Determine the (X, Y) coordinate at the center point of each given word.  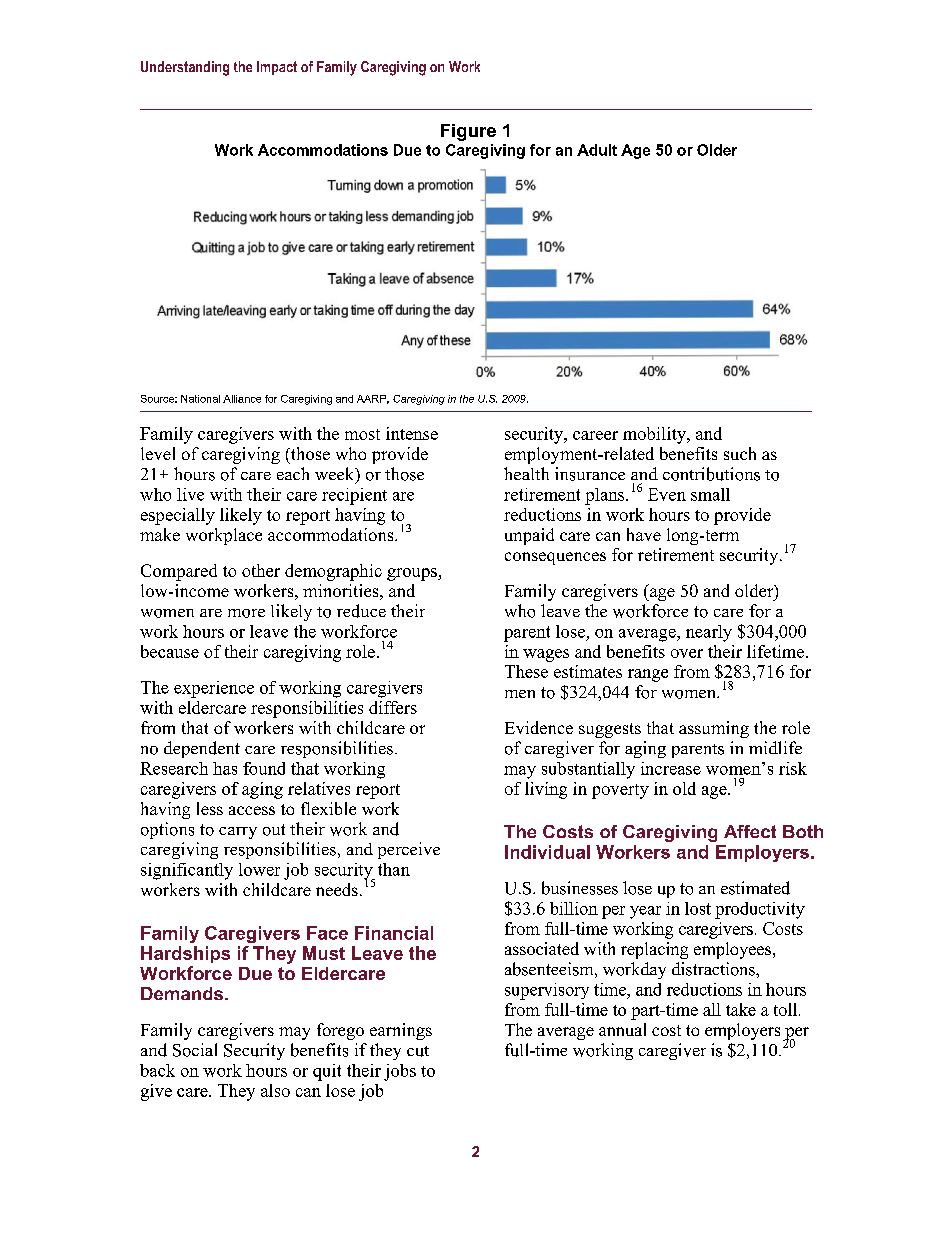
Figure (468, 132)
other (261, 570)
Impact (277, 68)
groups (413, 574)
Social (195, 1050)
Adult (597, 150)
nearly (709, 633)
